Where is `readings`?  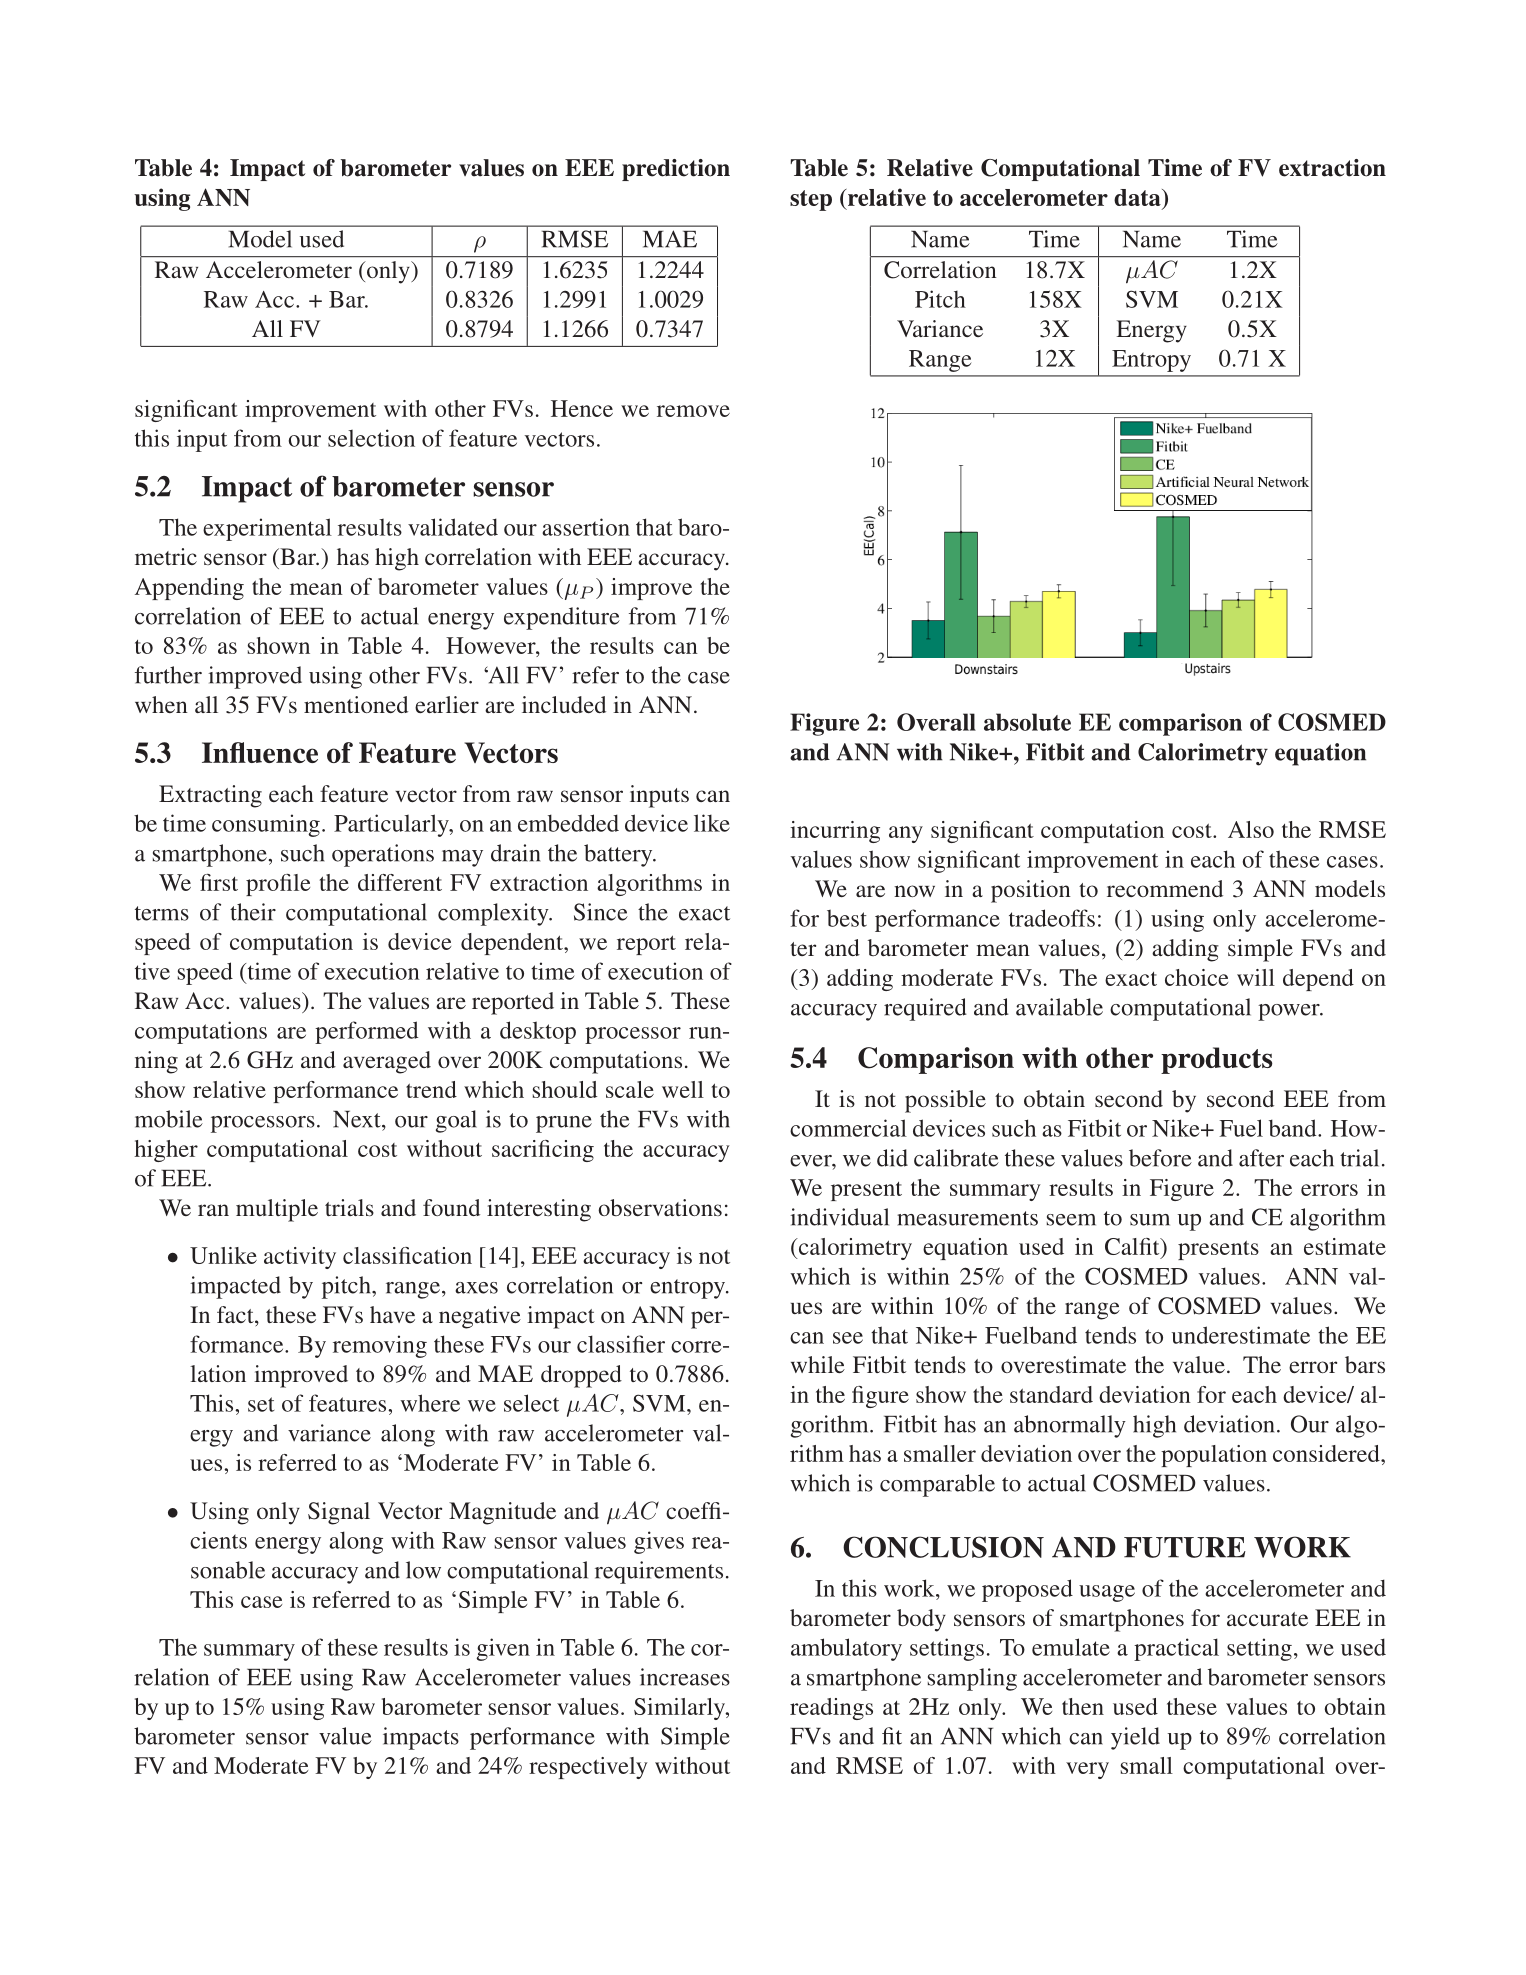 readings is located at coordinates (831, 1709).
